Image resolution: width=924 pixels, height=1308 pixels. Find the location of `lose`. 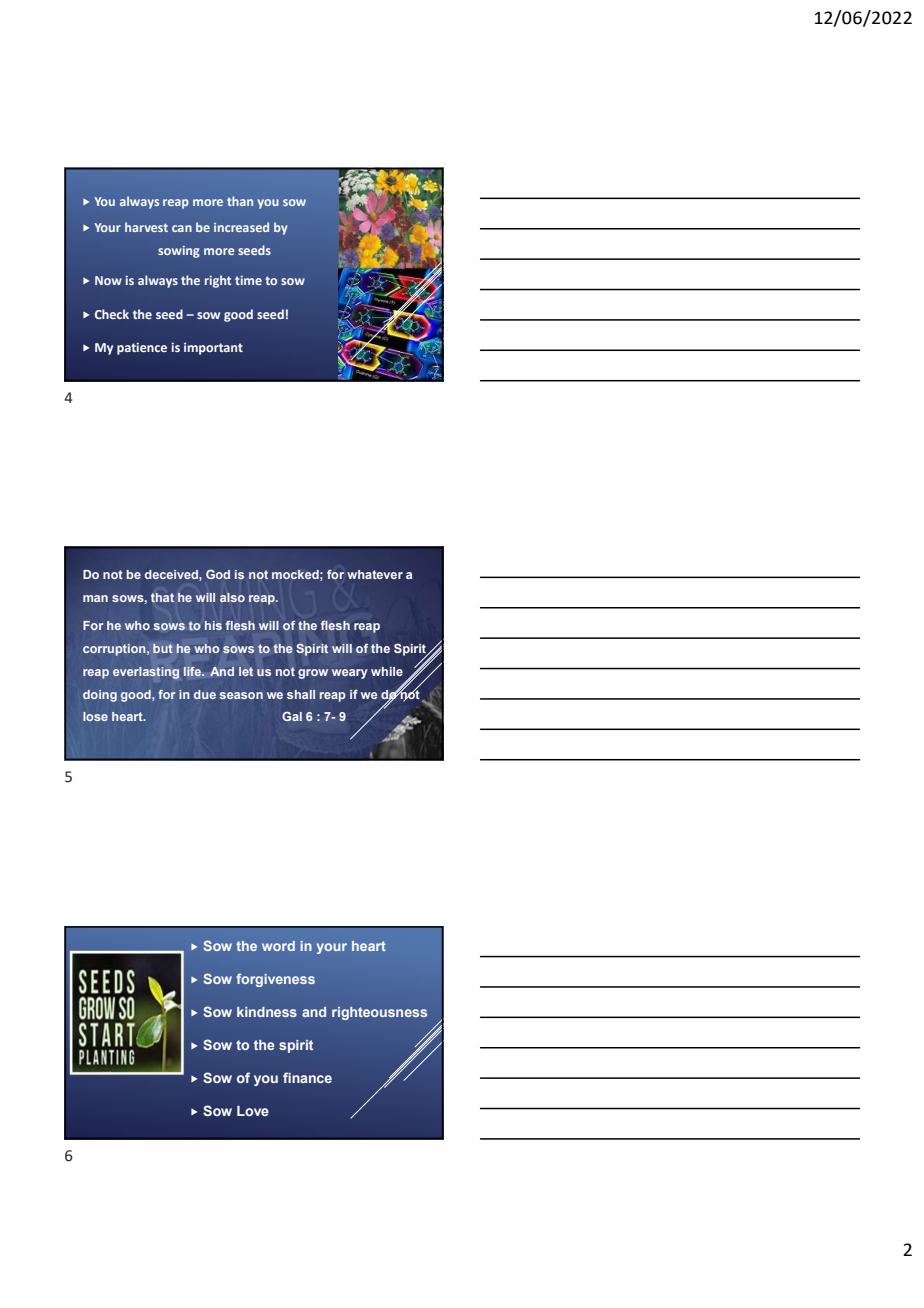

lose is located at coordinates (95, 716).
